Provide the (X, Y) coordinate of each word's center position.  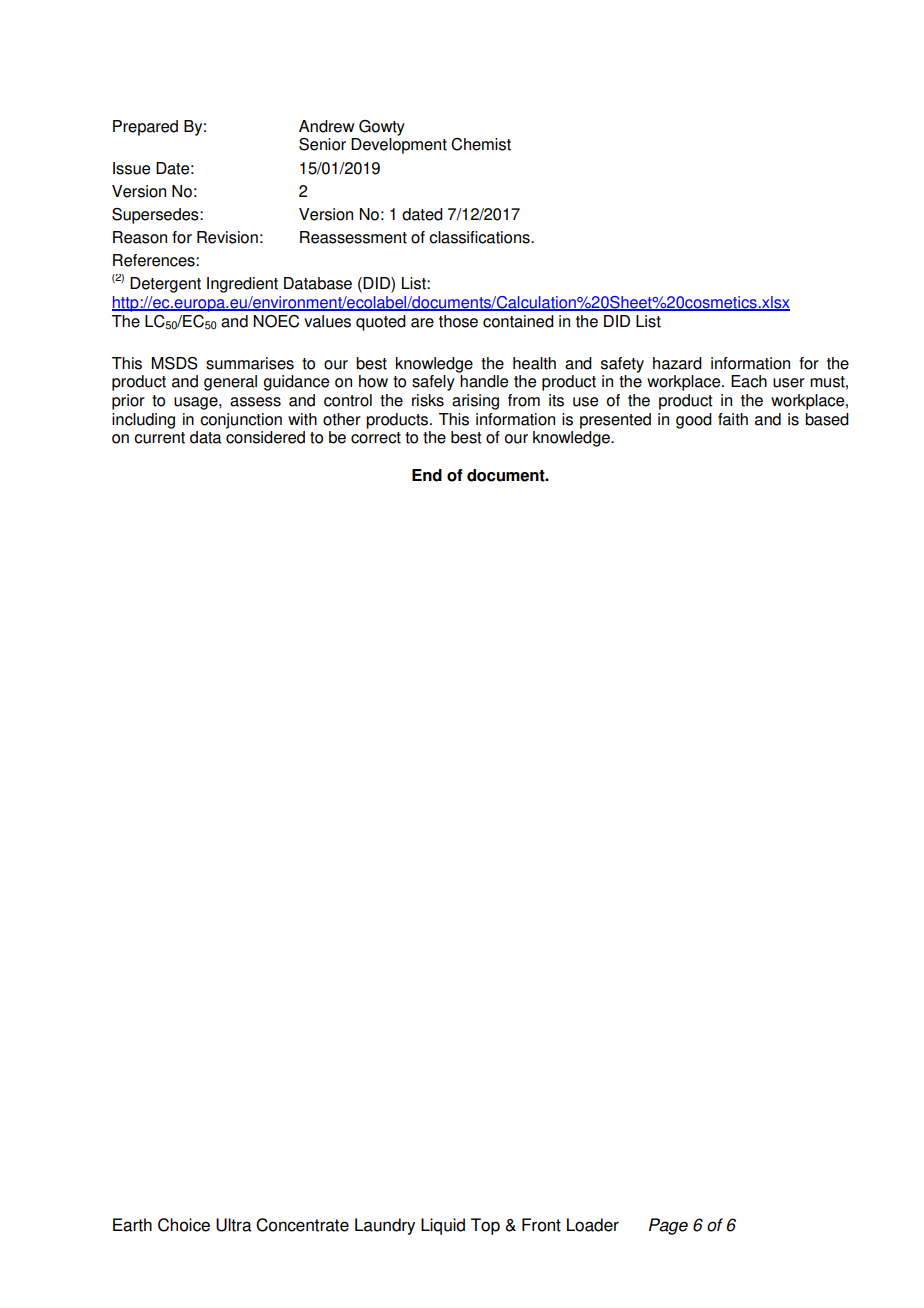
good (694, 421)
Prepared (145, 128)
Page (668, 1226)
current (159, 438)
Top (485, 1226)
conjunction (241, 421)
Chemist (481, 144)
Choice (184, 1225)
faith (733, 419)
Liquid (443, 1226)
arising (475, 402)
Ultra (234, 1225)
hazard (677, 363)
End (427, 475)
